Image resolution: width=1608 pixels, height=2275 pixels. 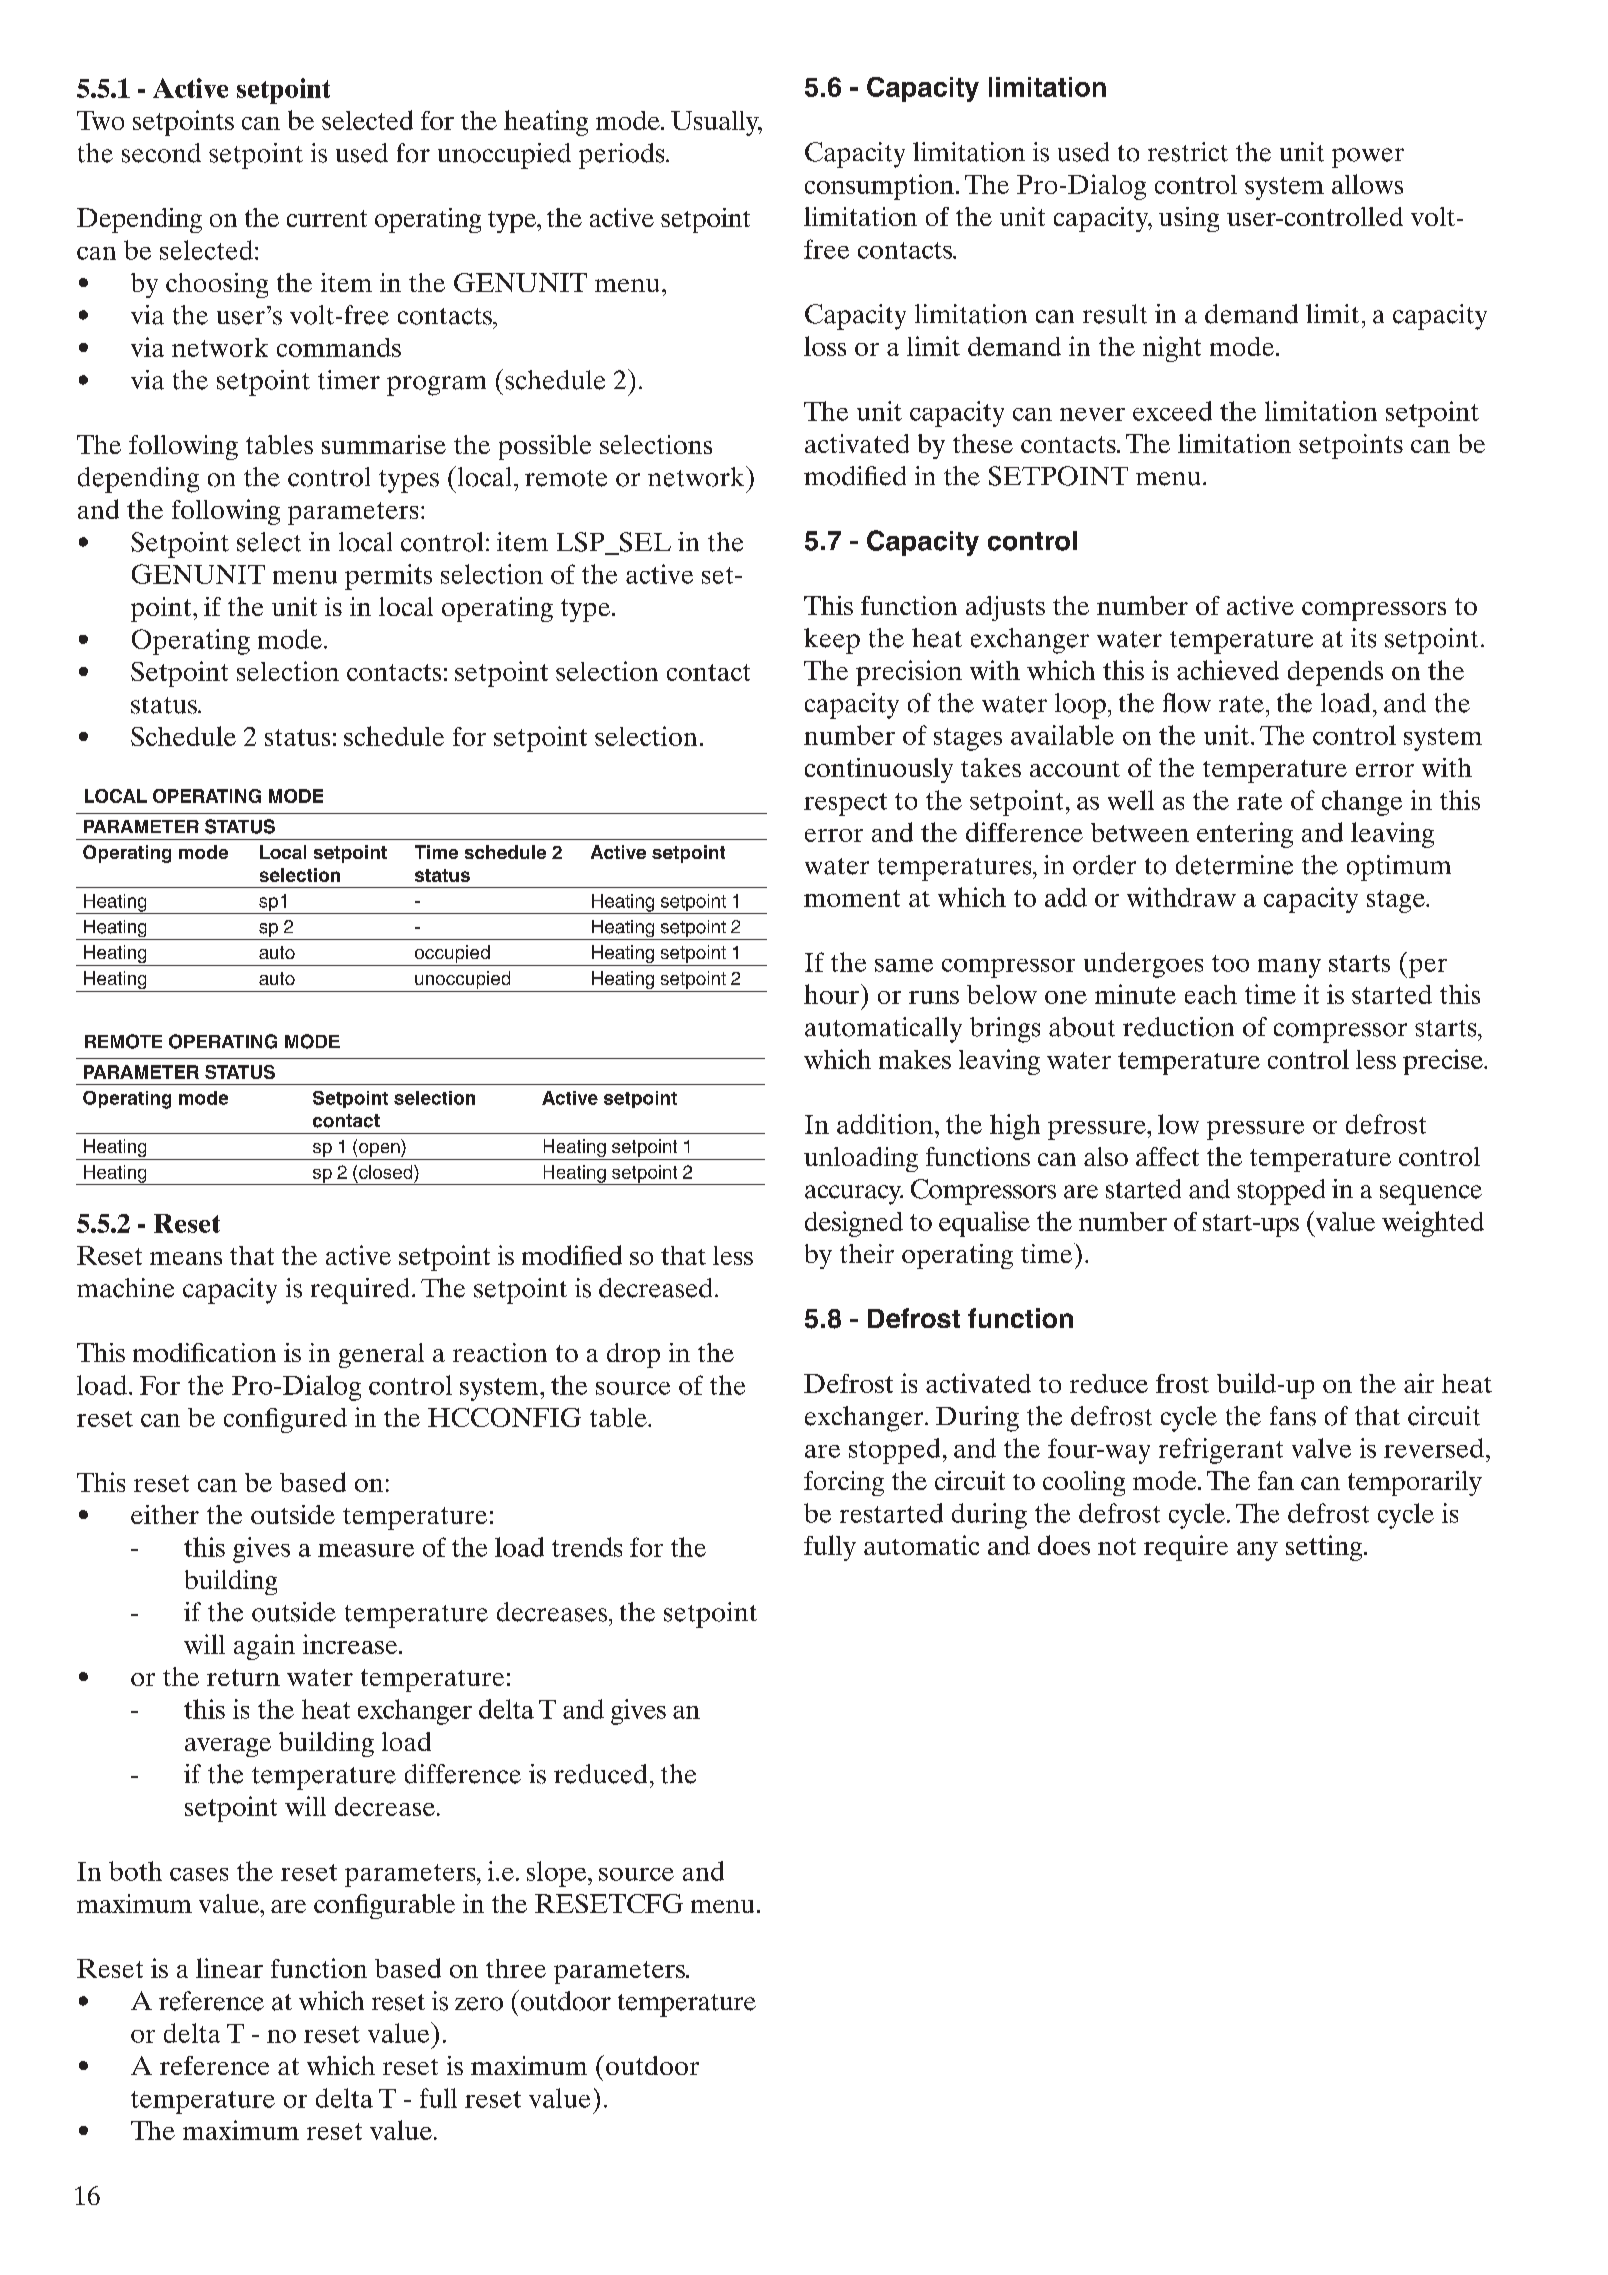 I want to click on weighted, so click(x=1433, y=1224).
